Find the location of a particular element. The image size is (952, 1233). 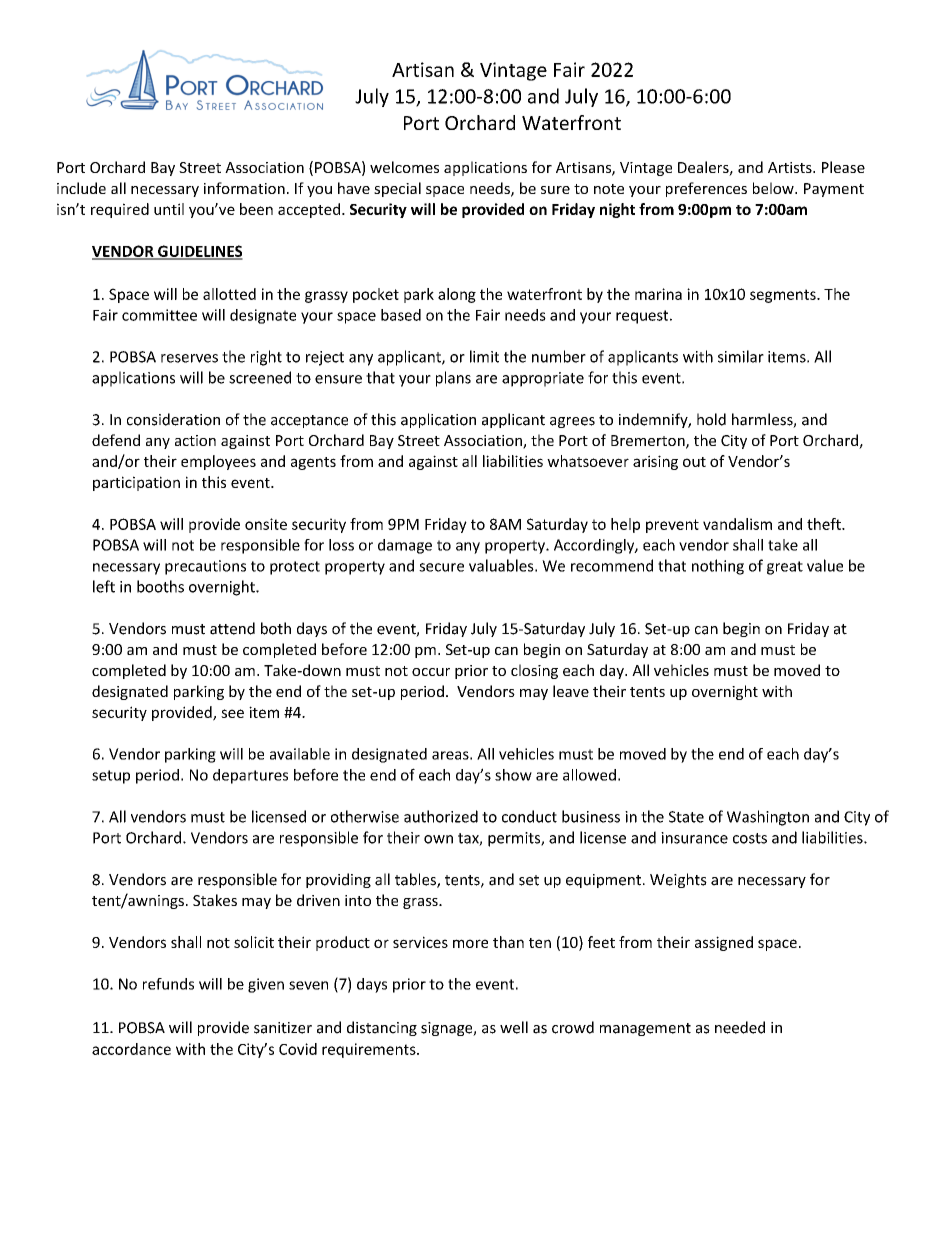

secure is located at coordinates (441, 567).
